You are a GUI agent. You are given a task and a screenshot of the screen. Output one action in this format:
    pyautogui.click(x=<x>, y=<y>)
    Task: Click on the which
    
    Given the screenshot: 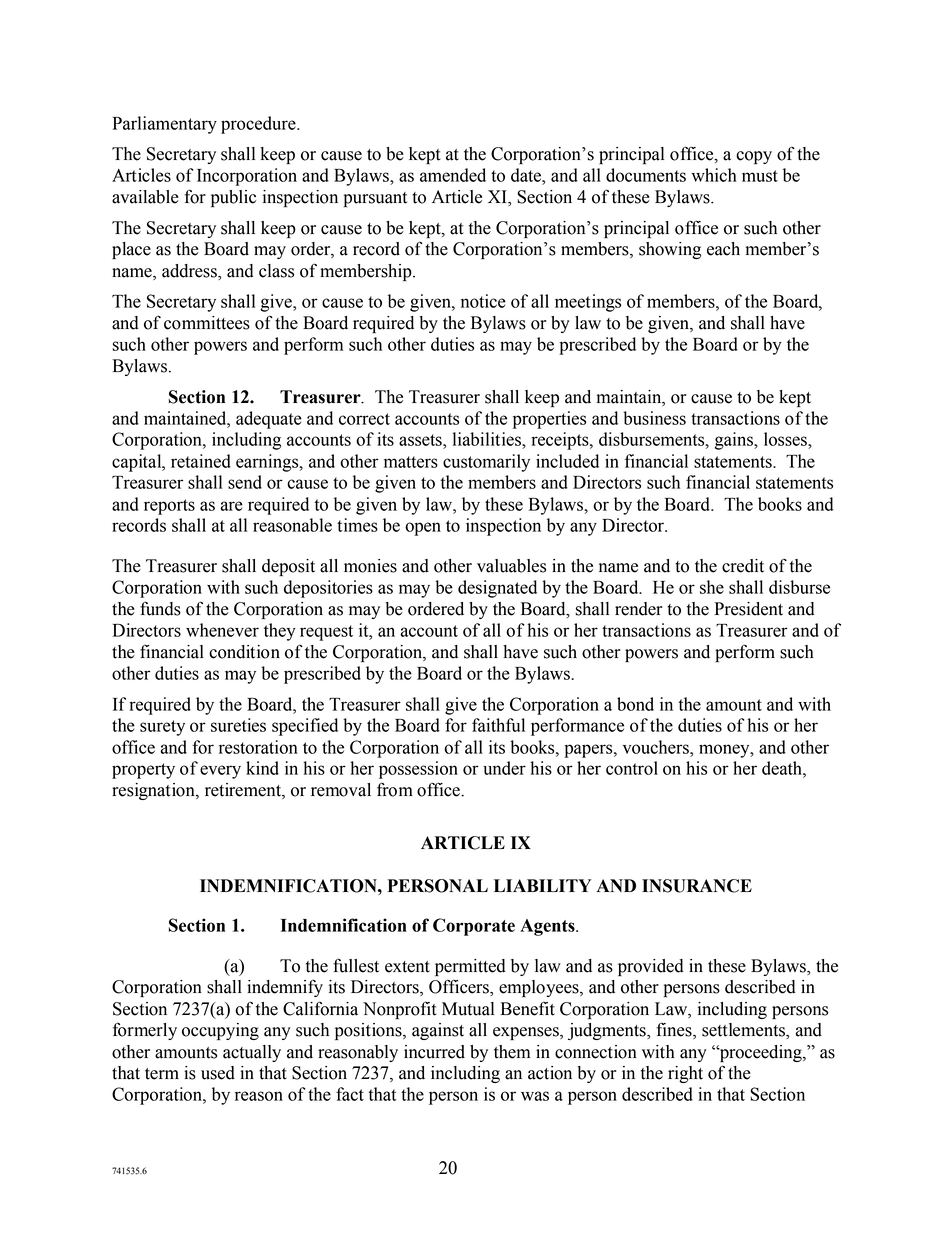 What is the action you would take?
    pyautogui.click(x=714, y=175)
